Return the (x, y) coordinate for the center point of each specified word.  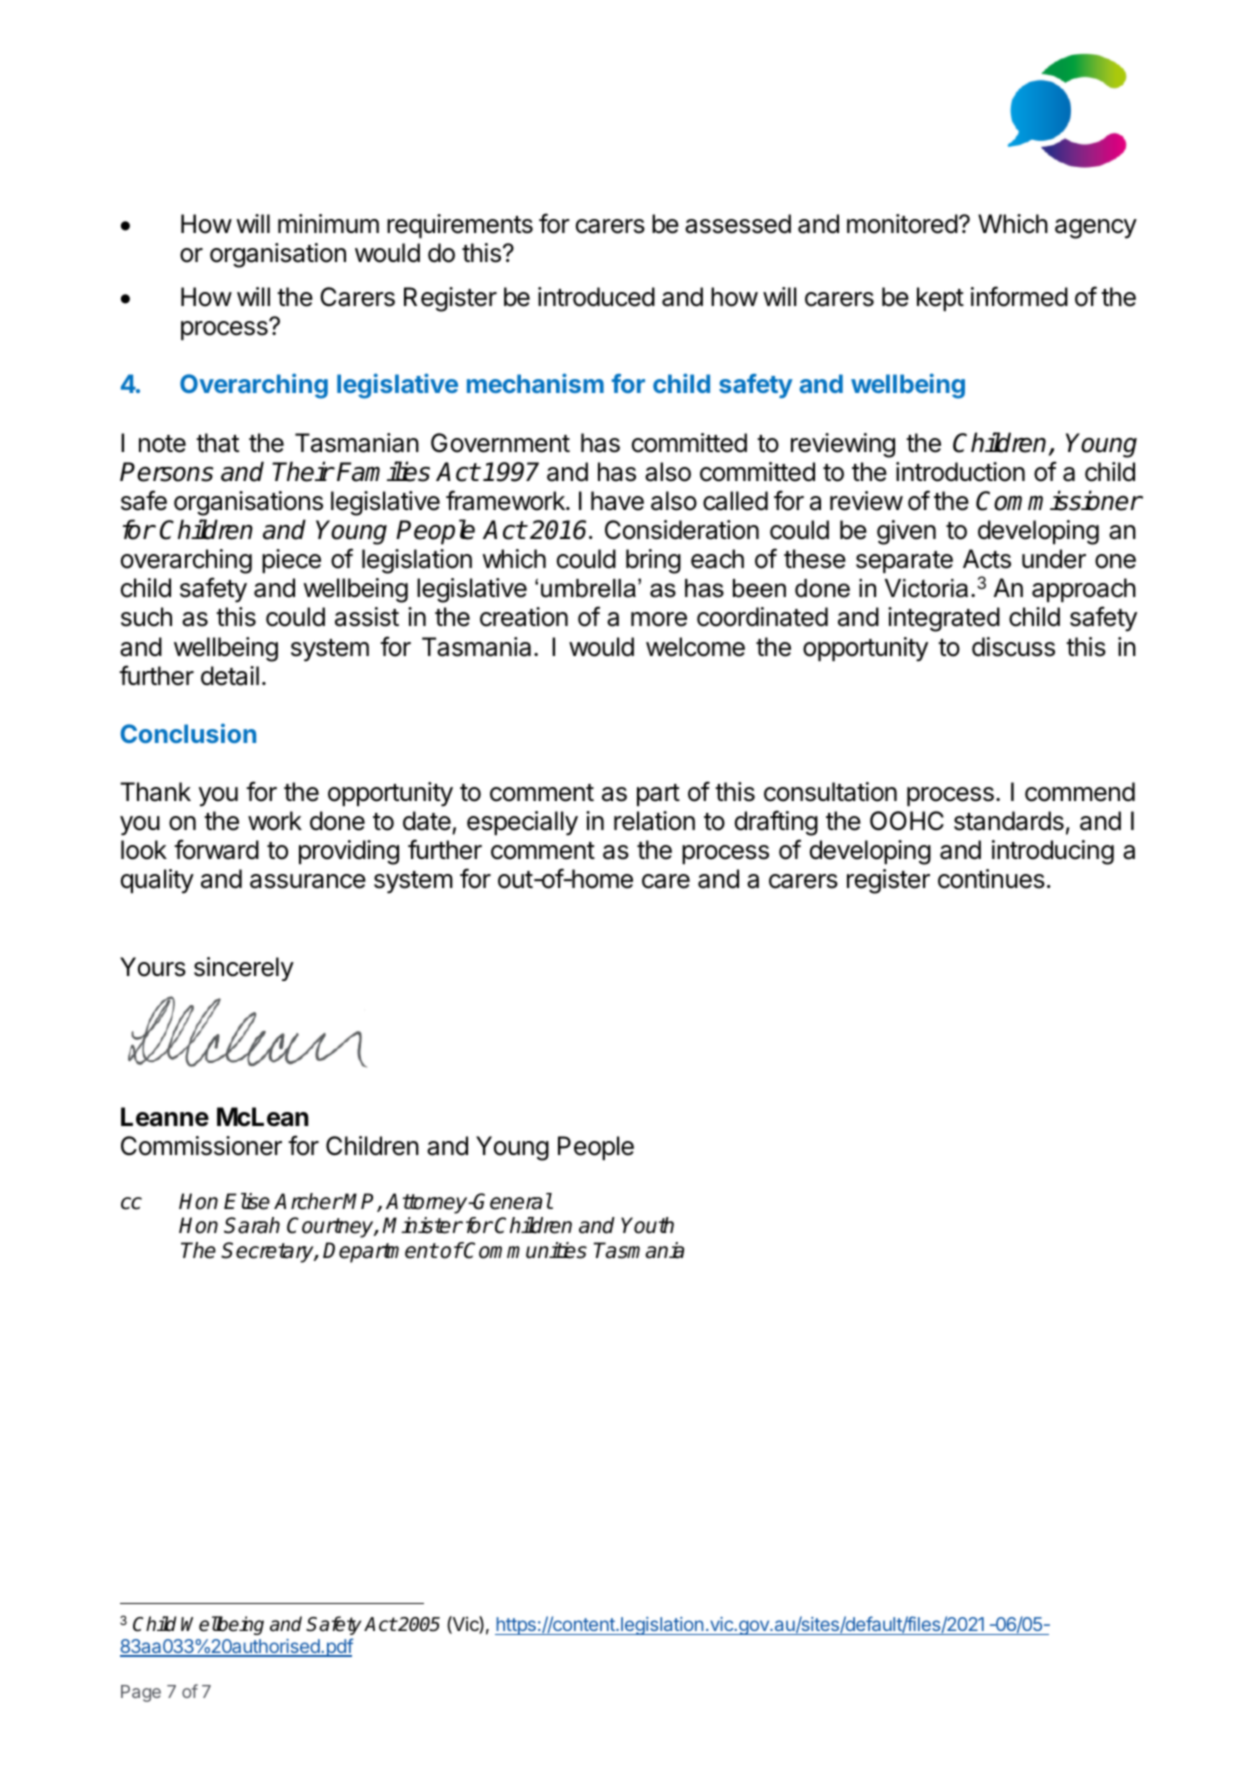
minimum (328, 223)
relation (654, 821)
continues (991, 879)
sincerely (244, 969)
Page (141, 1693)
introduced (596, 297)
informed (1019, 296)
